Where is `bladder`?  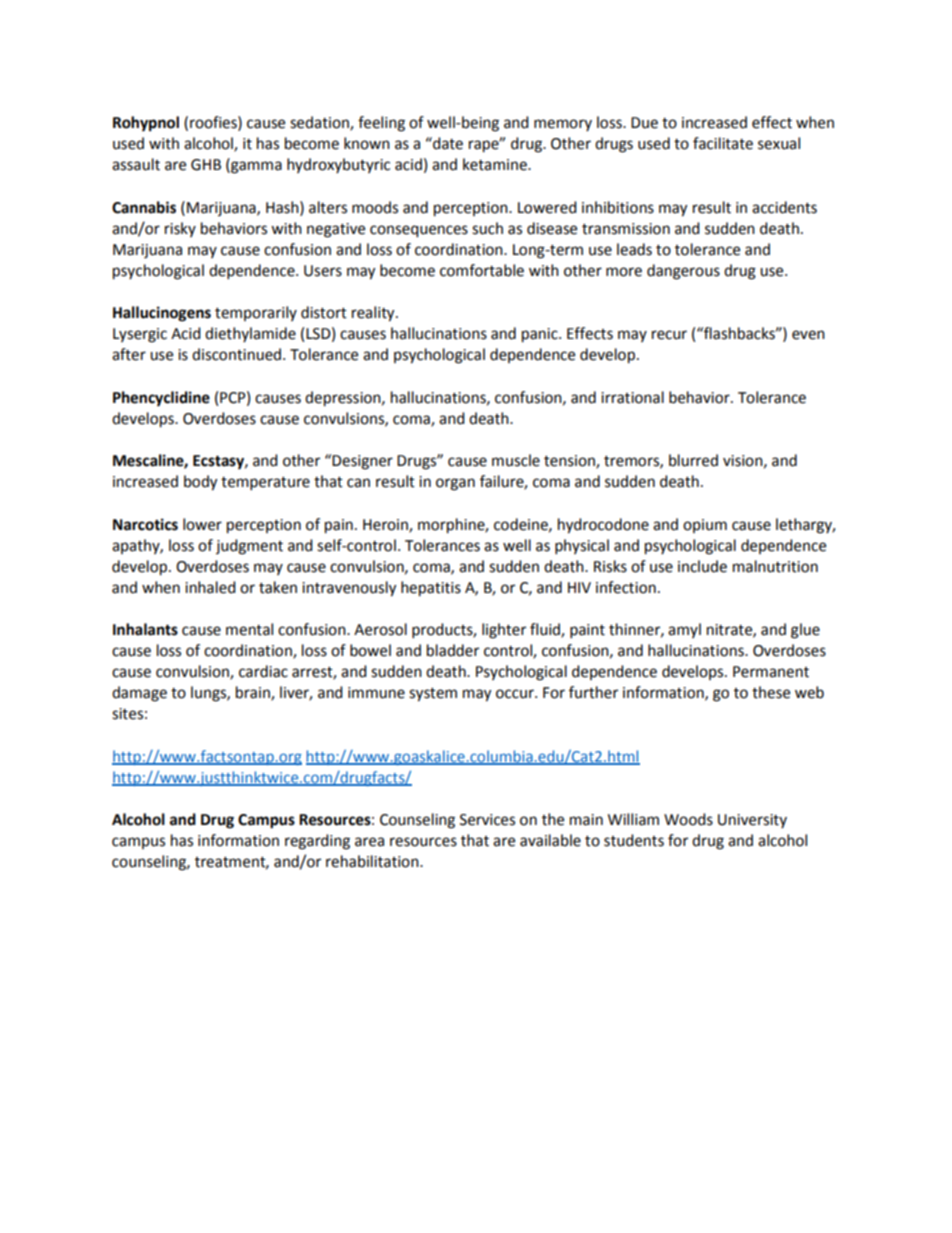 bladder is located at coordinates (453, 650).
